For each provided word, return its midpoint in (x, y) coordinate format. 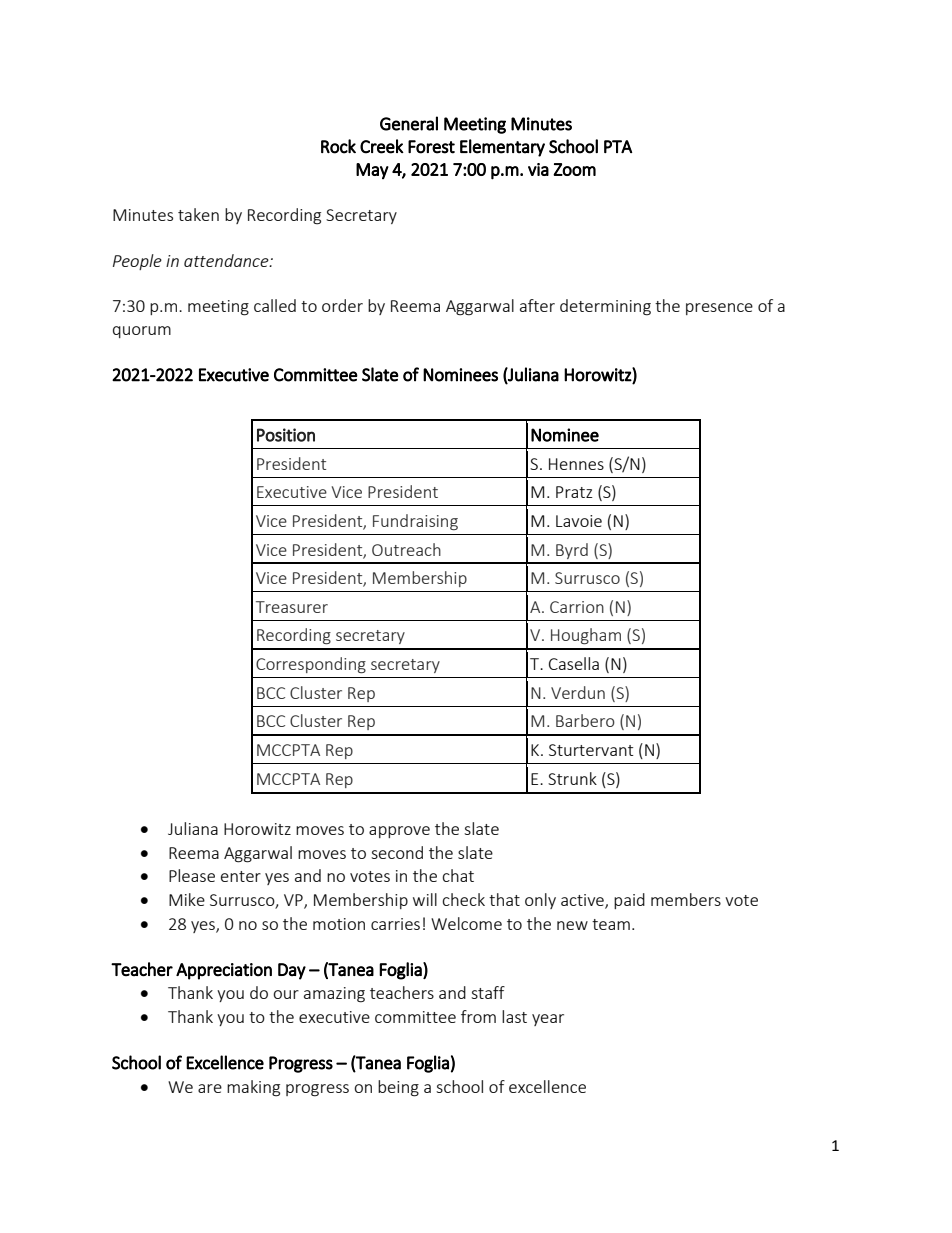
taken (198, 214)
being (398, 1088)
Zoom (574, 169)
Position (286, 435)
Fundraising (415, 522)
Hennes (576, 464)
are (210, 1088)
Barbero (585, 720)
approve (399, 832)
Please (192, 875)
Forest (431, 147)
